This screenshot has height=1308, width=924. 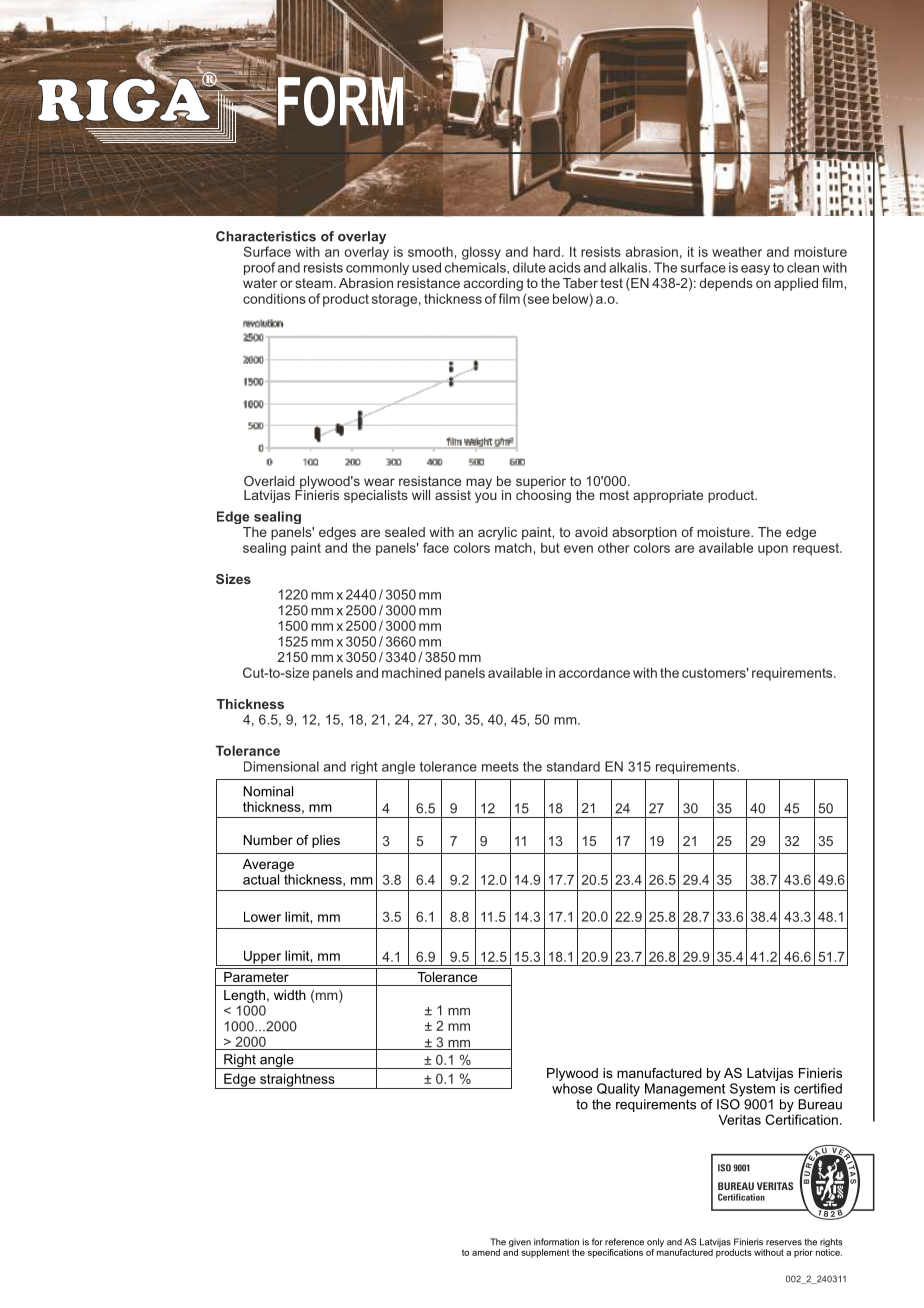 I want to click on whose, so click(x=572, y=1088).
